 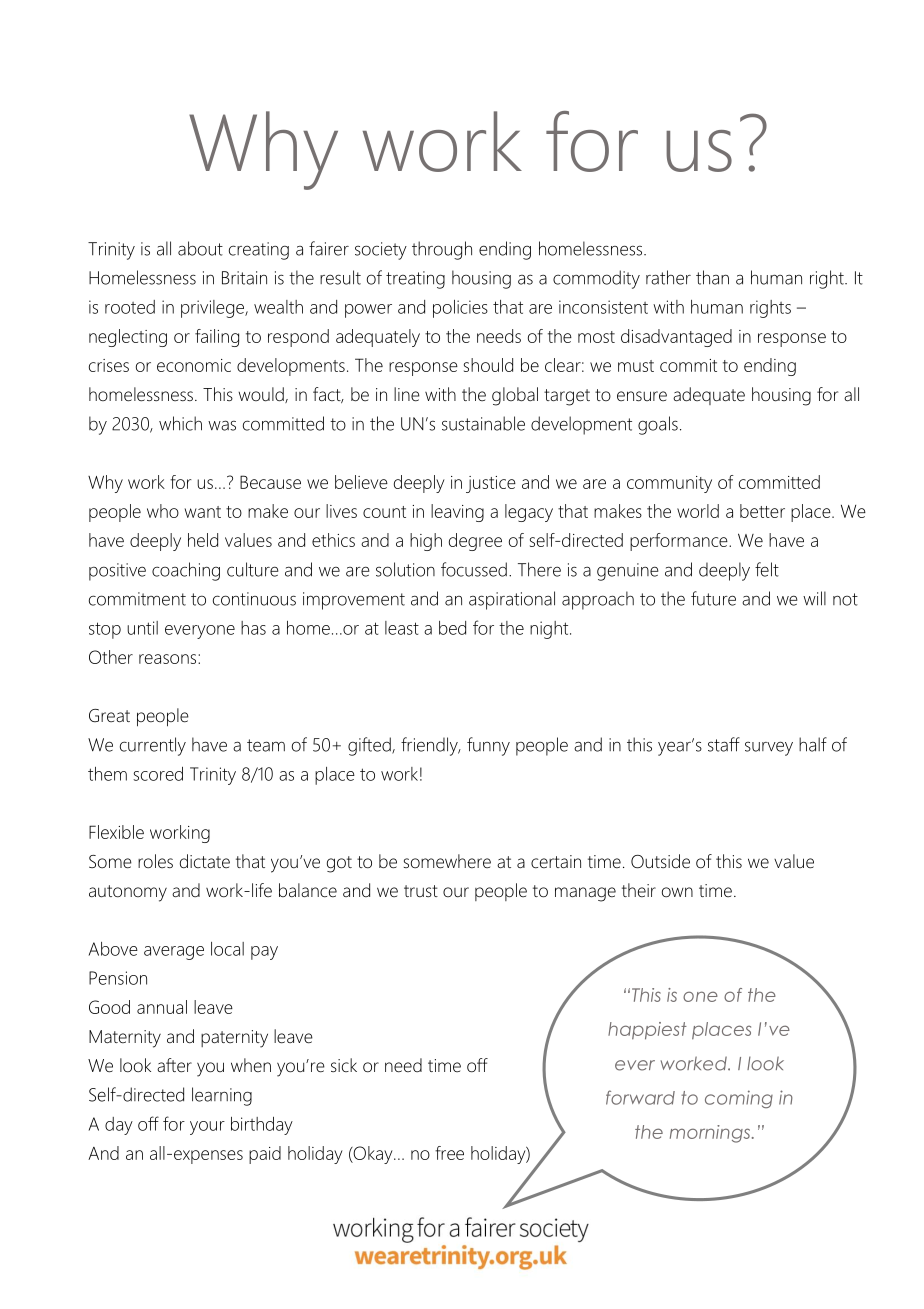 What do you see at coordinates (491, 484) in the screenshot?
I see `justice` at bounding box center [491, 484].
